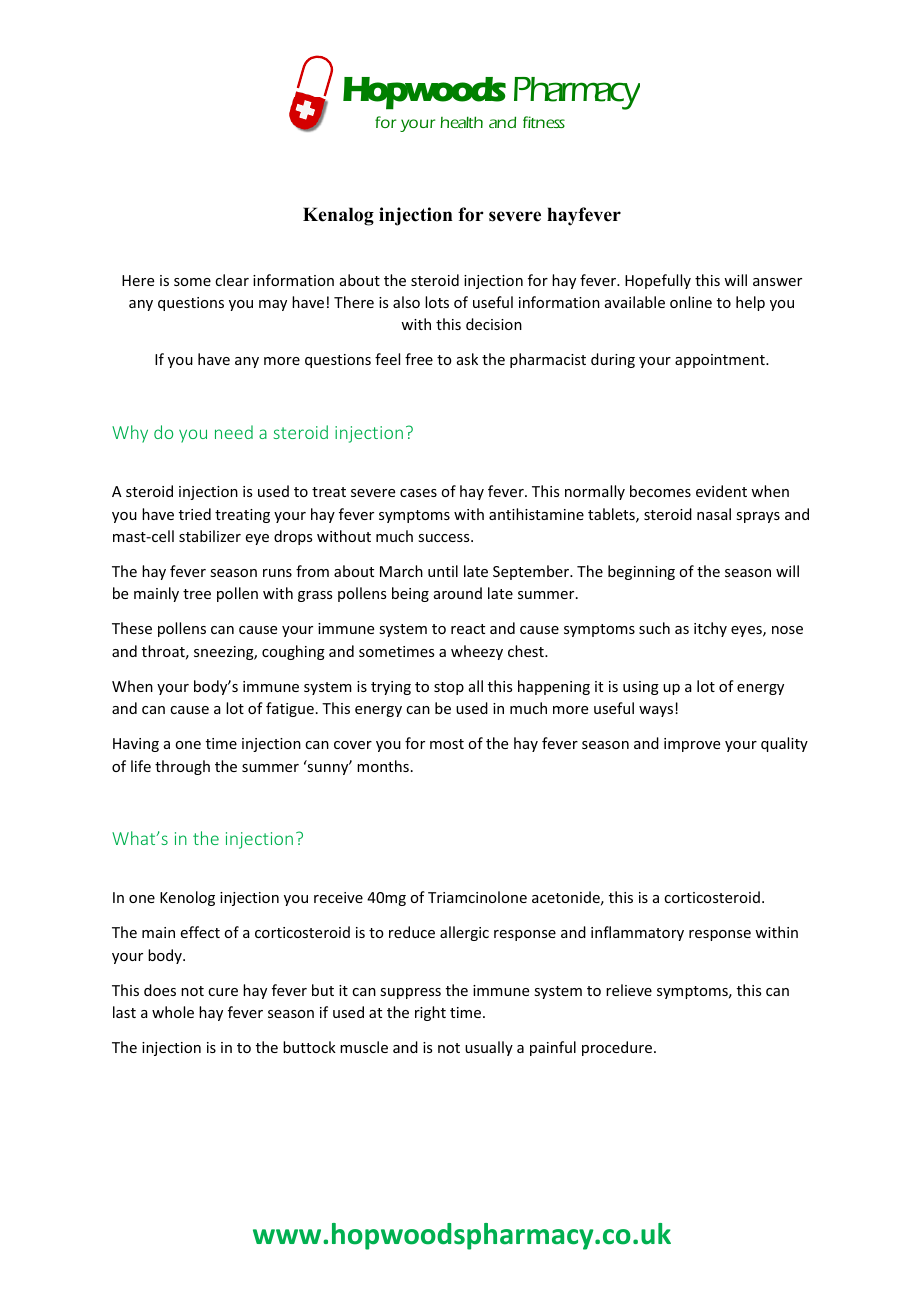 Image resolution: width=924 pixels, height=1308 pixels. Describe the element at coordinates (691, 302) in the screenshot. I see `online` at that location.
